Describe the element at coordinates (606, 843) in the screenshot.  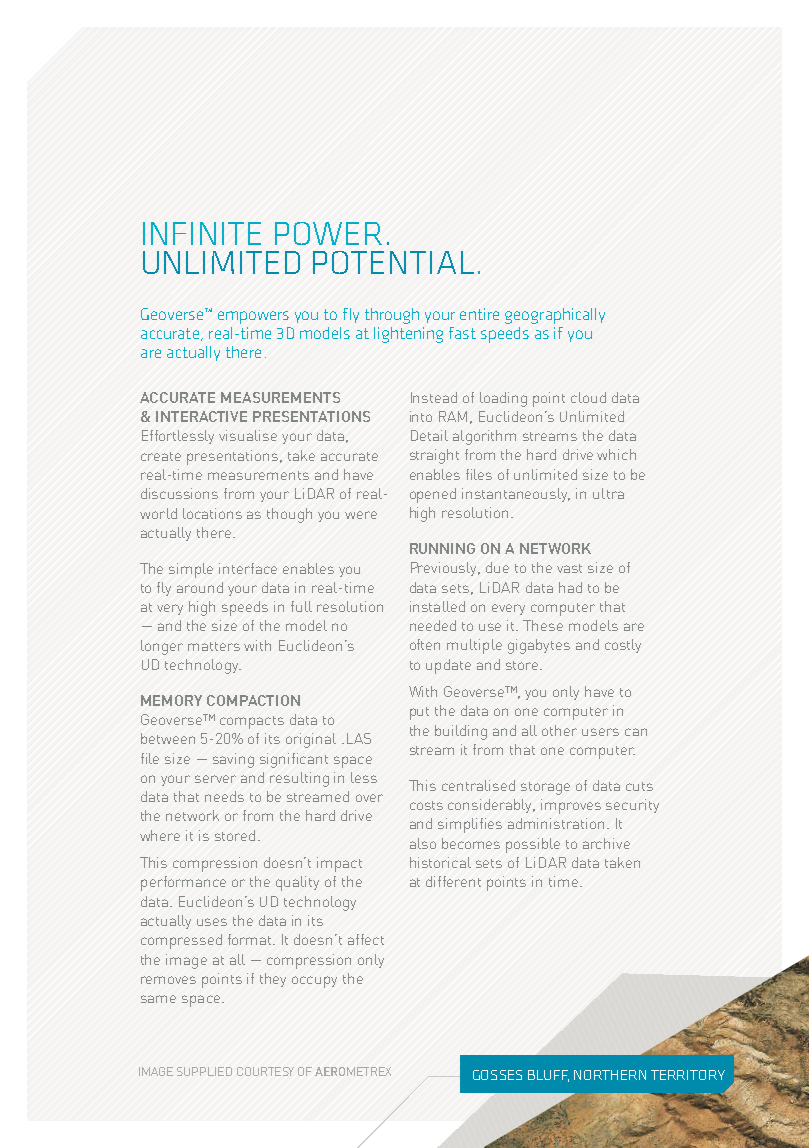
I see `archive` at that location.
